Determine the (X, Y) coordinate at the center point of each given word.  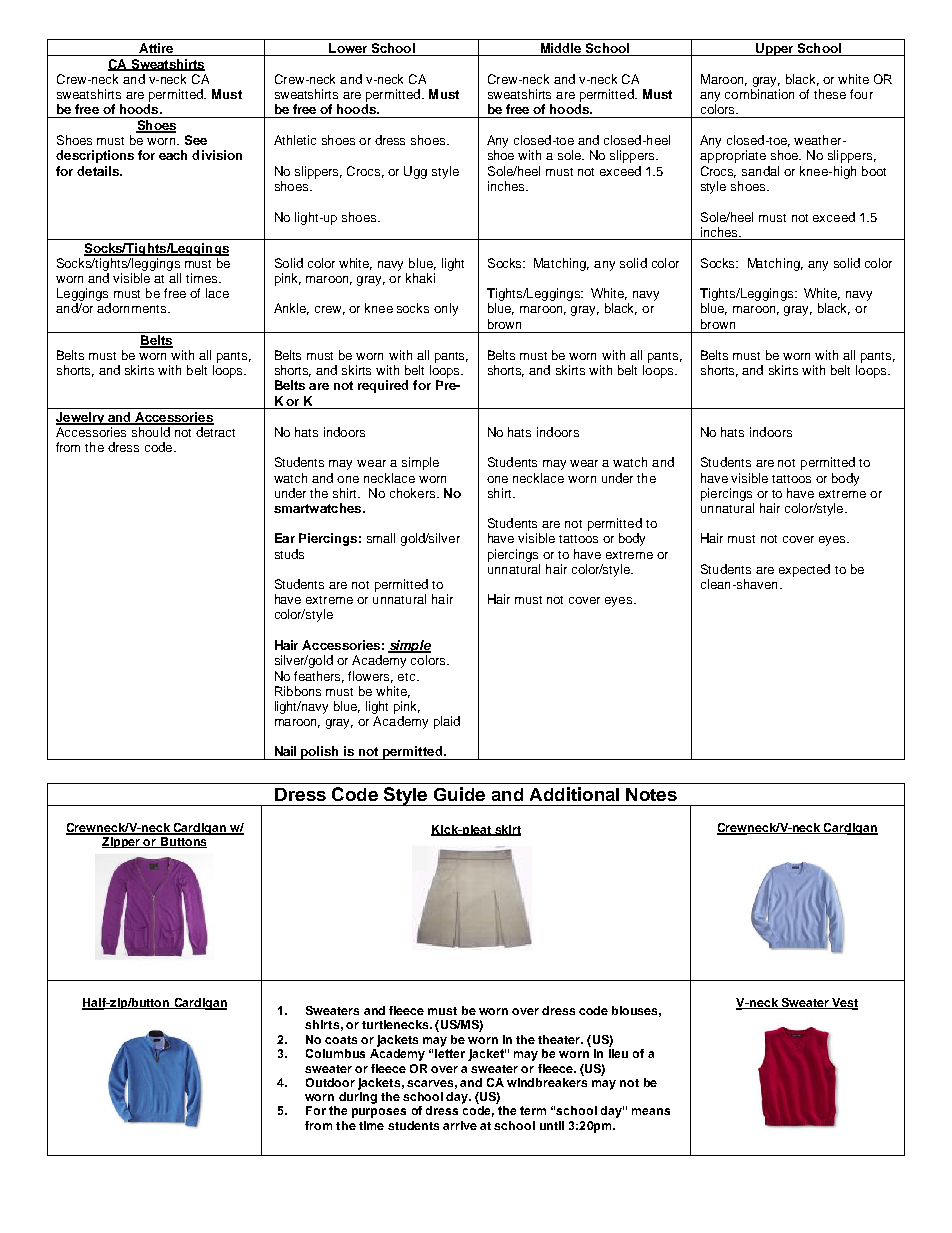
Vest (844, 1003)
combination (759, 94)
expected (804, 570)
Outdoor (330, 1082)
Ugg (415, 172)
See (196, 140)
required (383, 386)
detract (215, 432)
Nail (285, 751)
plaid (447, 722)
